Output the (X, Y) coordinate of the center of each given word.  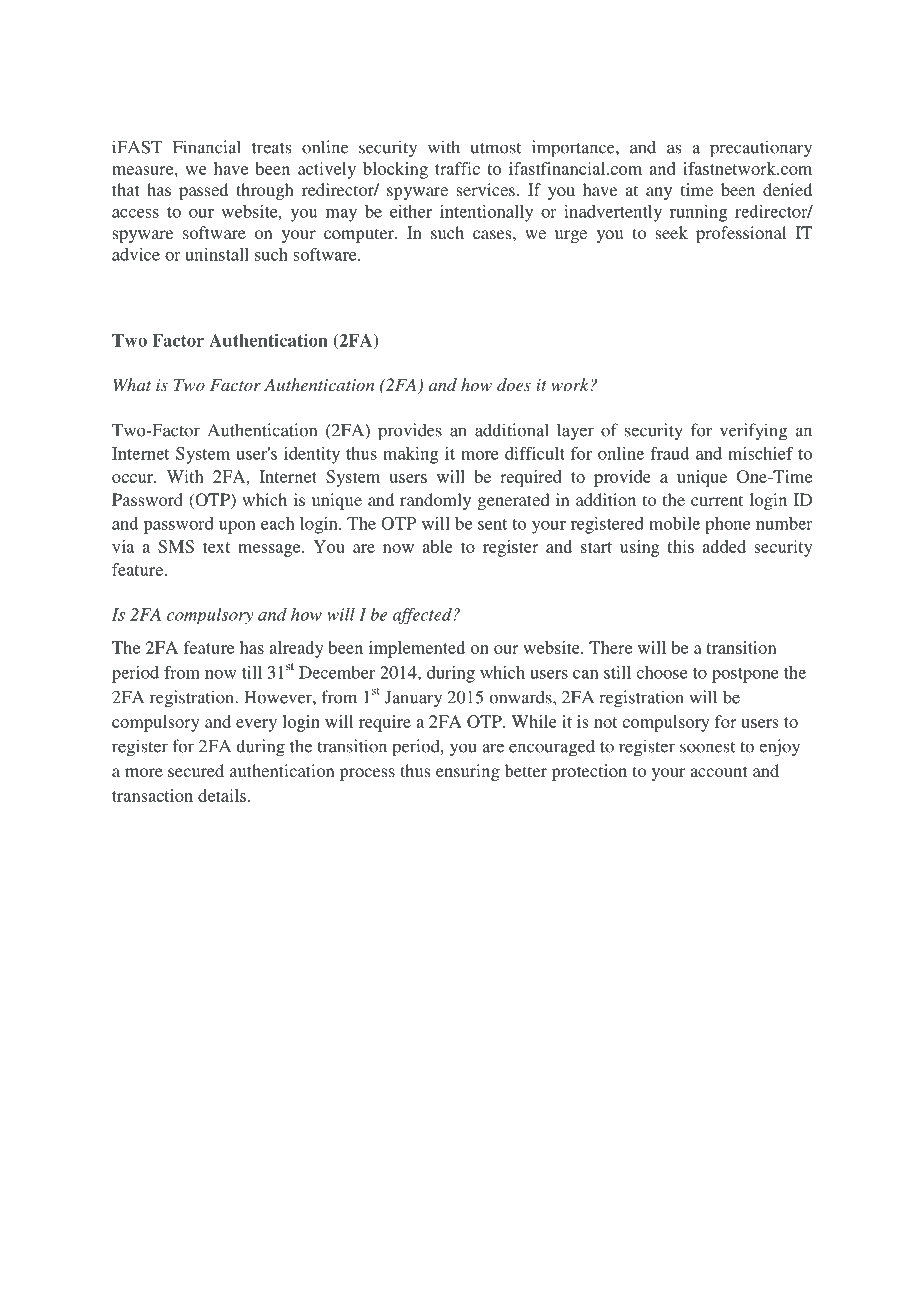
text (216, 547)
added (724, 546)
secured (196, 770)
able (437, 546)
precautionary (761, 149)
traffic (457, 168)
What (132, 384)
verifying (753, 432)
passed (203, 191)
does (514, 384)
